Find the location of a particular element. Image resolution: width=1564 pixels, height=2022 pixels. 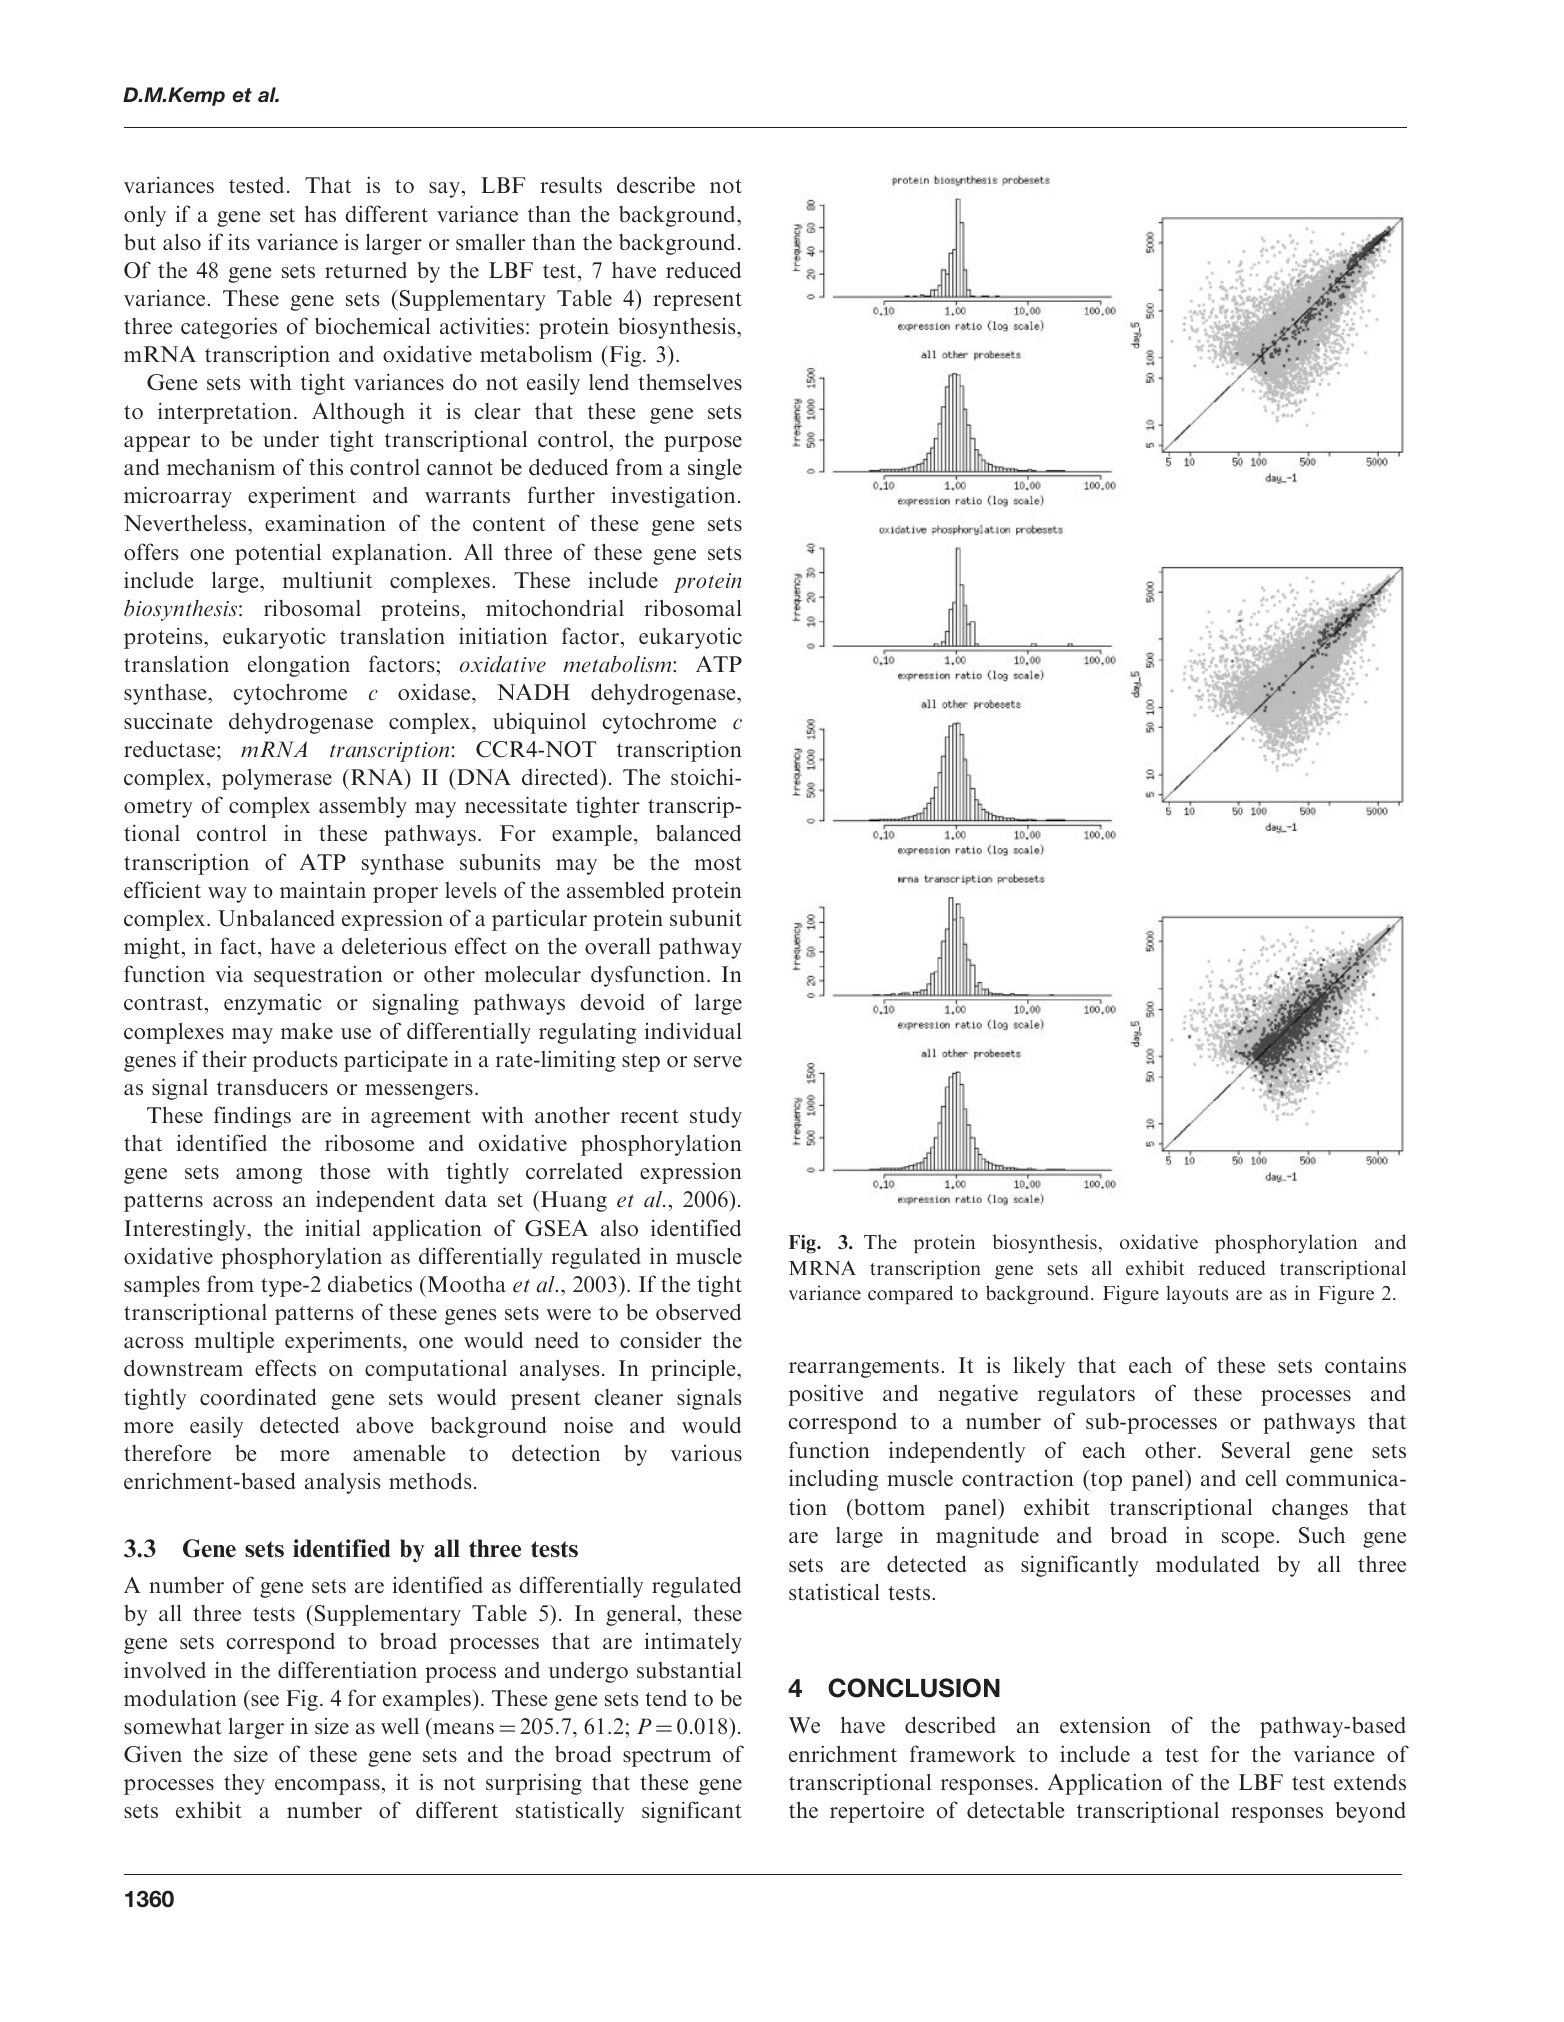

themselves is located at coordinates (690, 382).
